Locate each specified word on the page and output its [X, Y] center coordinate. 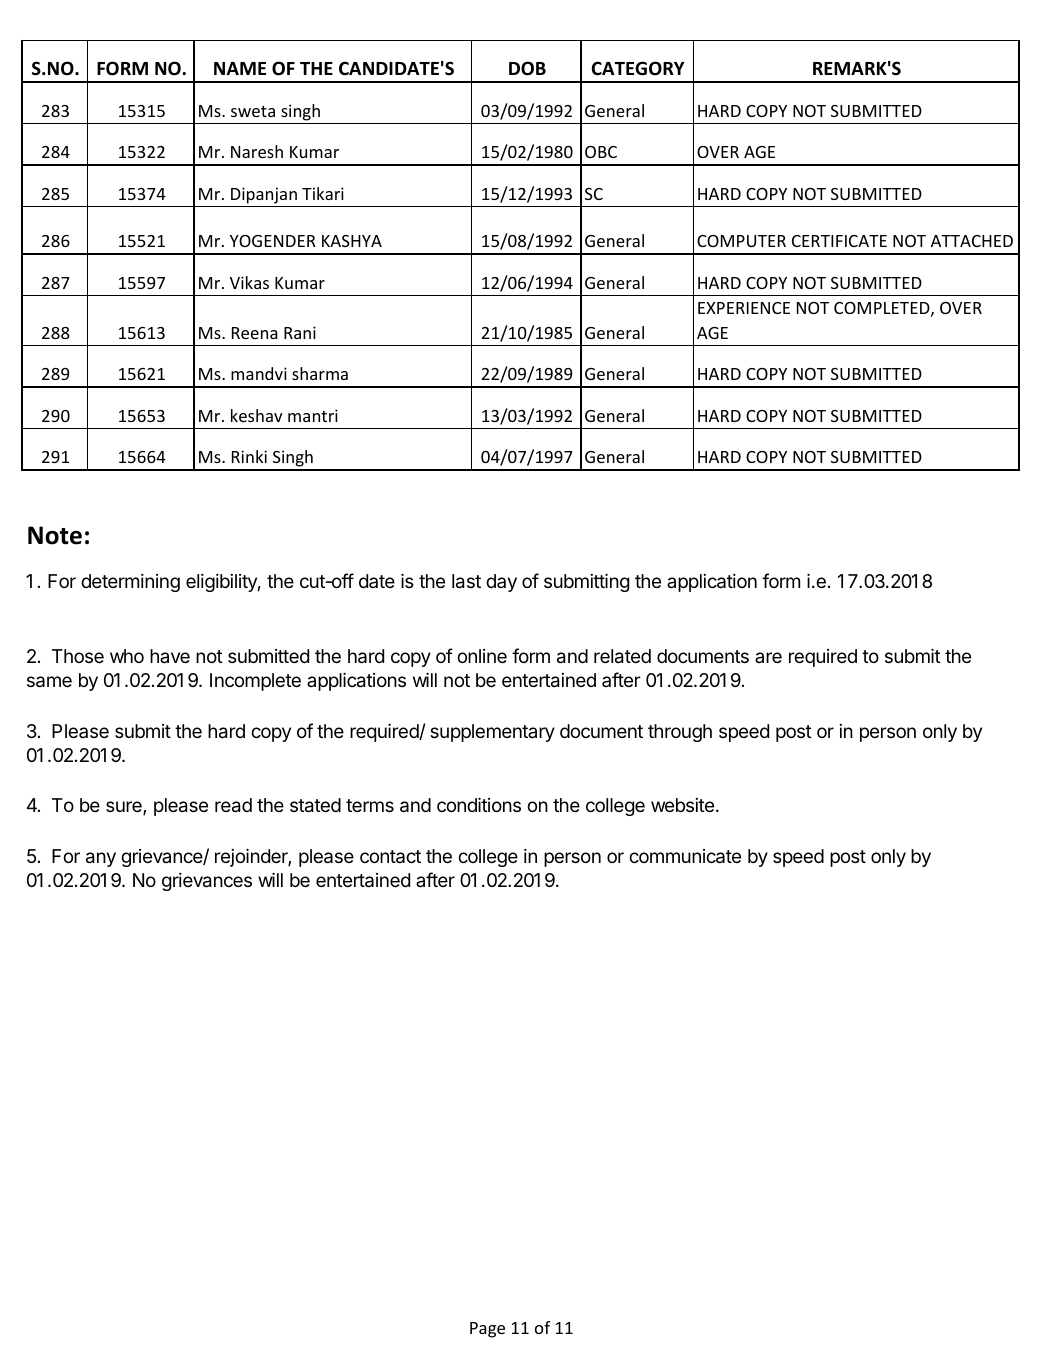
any [101, 859]
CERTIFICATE [839, 241]
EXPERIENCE [744, 308]
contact [390, 857]
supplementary [492, 733]
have [170, 656]
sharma [320, 373]
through [680, 733]
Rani [300, 332]
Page [487, 1330]
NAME [240, 68]
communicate [685, 856]
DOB [527, 68]
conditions [479, 805]
